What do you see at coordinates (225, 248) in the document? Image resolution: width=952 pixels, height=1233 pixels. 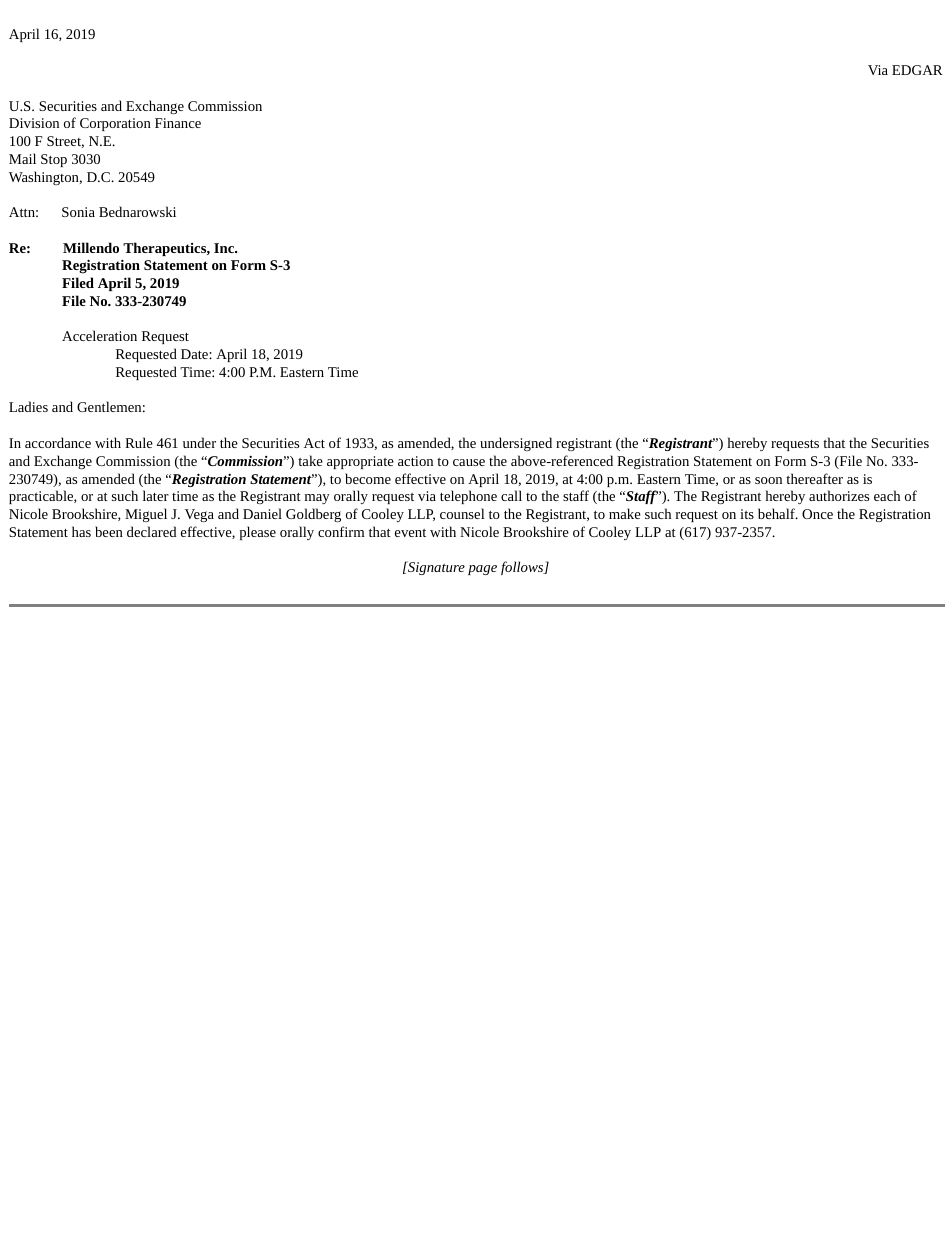 I see `Inc` at bounding box center [225, 248].
